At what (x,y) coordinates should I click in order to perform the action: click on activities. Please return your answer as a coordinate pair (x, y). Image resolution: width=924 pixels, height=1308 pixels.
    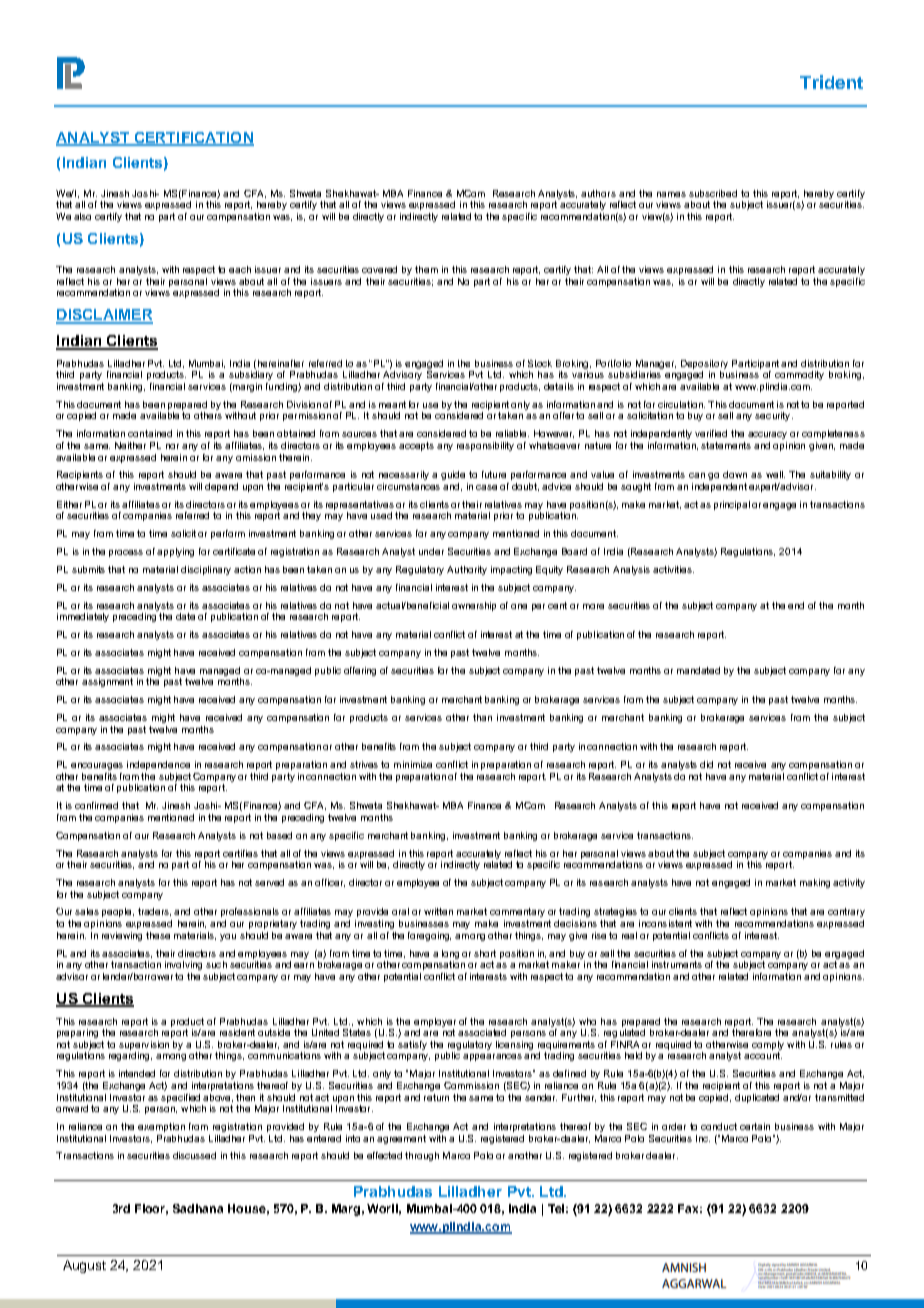
    Looking at the image, I should click on (673, 569).
